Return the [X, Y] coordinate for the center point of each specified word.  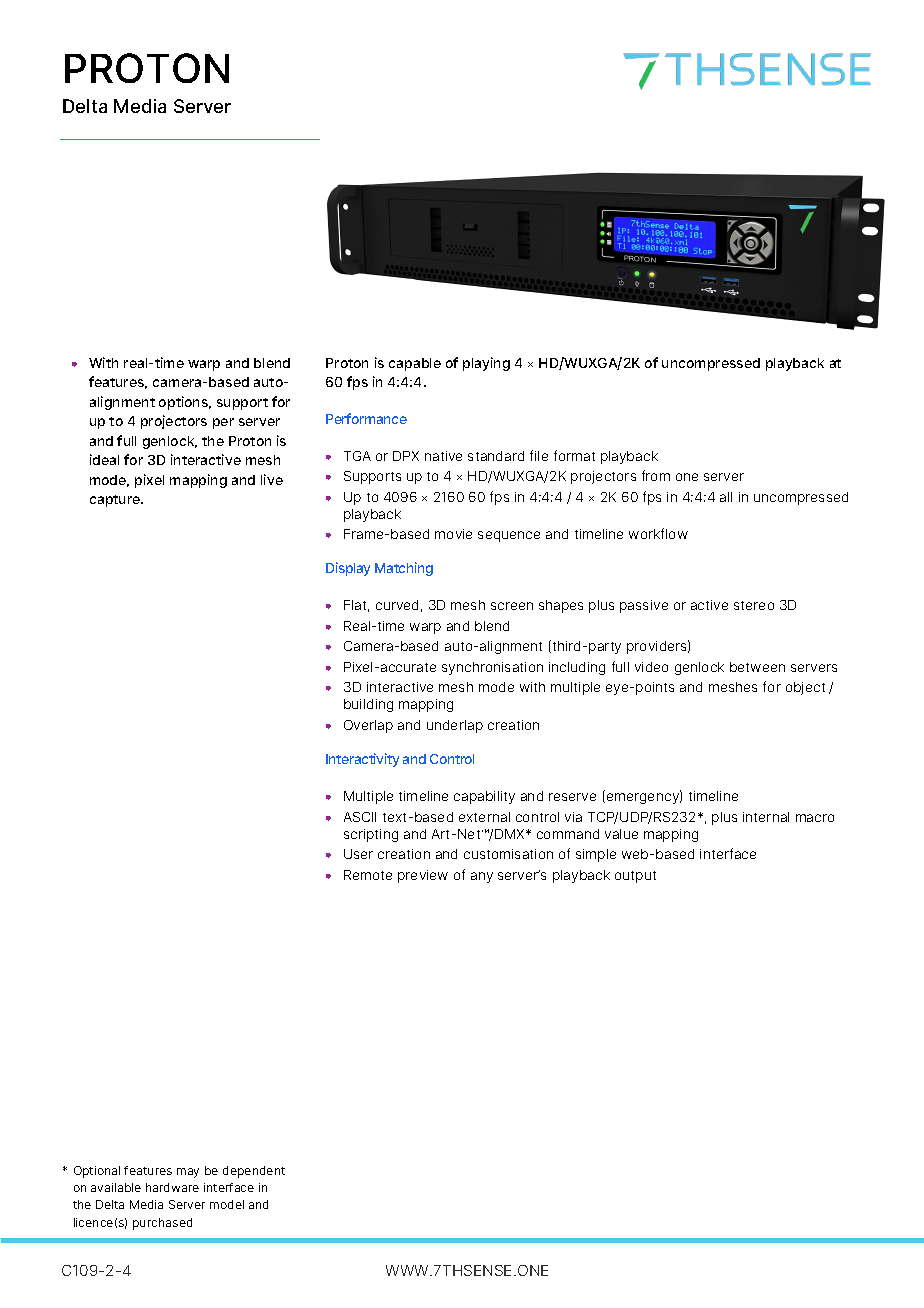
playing [486, 364]
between [757, 667]
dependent [254, 1172]
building [368, 705]
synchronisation [492, 668]
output [635, 877]
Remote [368, 875]
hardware [172, 1187]
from [656, 475]
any [482, 877]
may [188, 1173]
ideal [104, 459]
